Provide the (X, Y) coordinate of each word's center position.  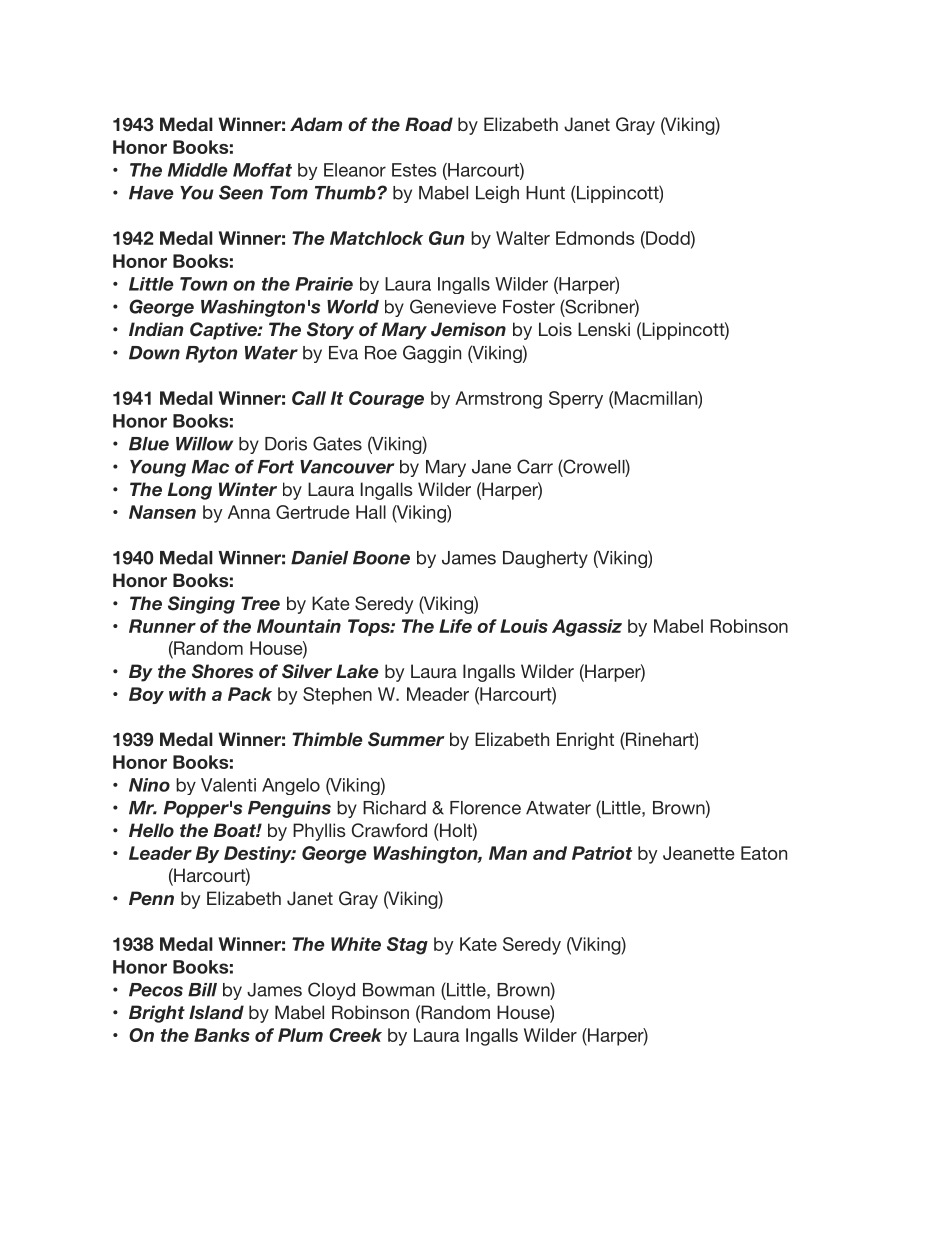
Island (216, 1012)
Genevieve (453, 306)
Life (455, 626)
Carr (535, 466)
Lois (555, 329)
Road (429, 124)
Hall (371, 512)
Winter (248, 489)
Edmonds (595, 238)
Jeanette (699, 853)
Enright (585, 741)
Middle (198, 170)
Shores (222, 671)
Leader (160, 853)
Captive (224, 331)
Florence (485, 808)
